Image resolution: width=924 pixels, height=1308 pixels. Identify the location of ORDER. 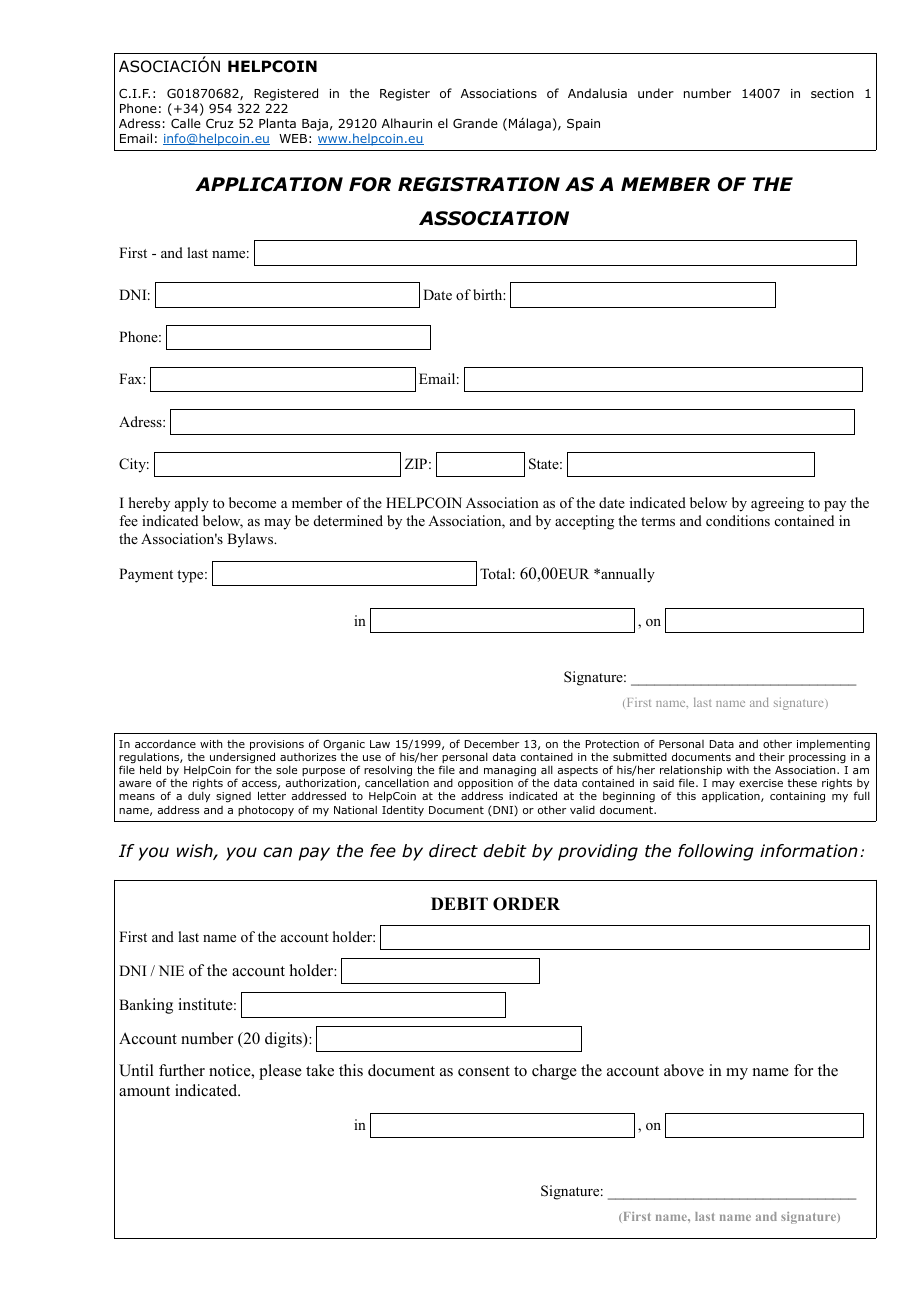
(526, 904).
